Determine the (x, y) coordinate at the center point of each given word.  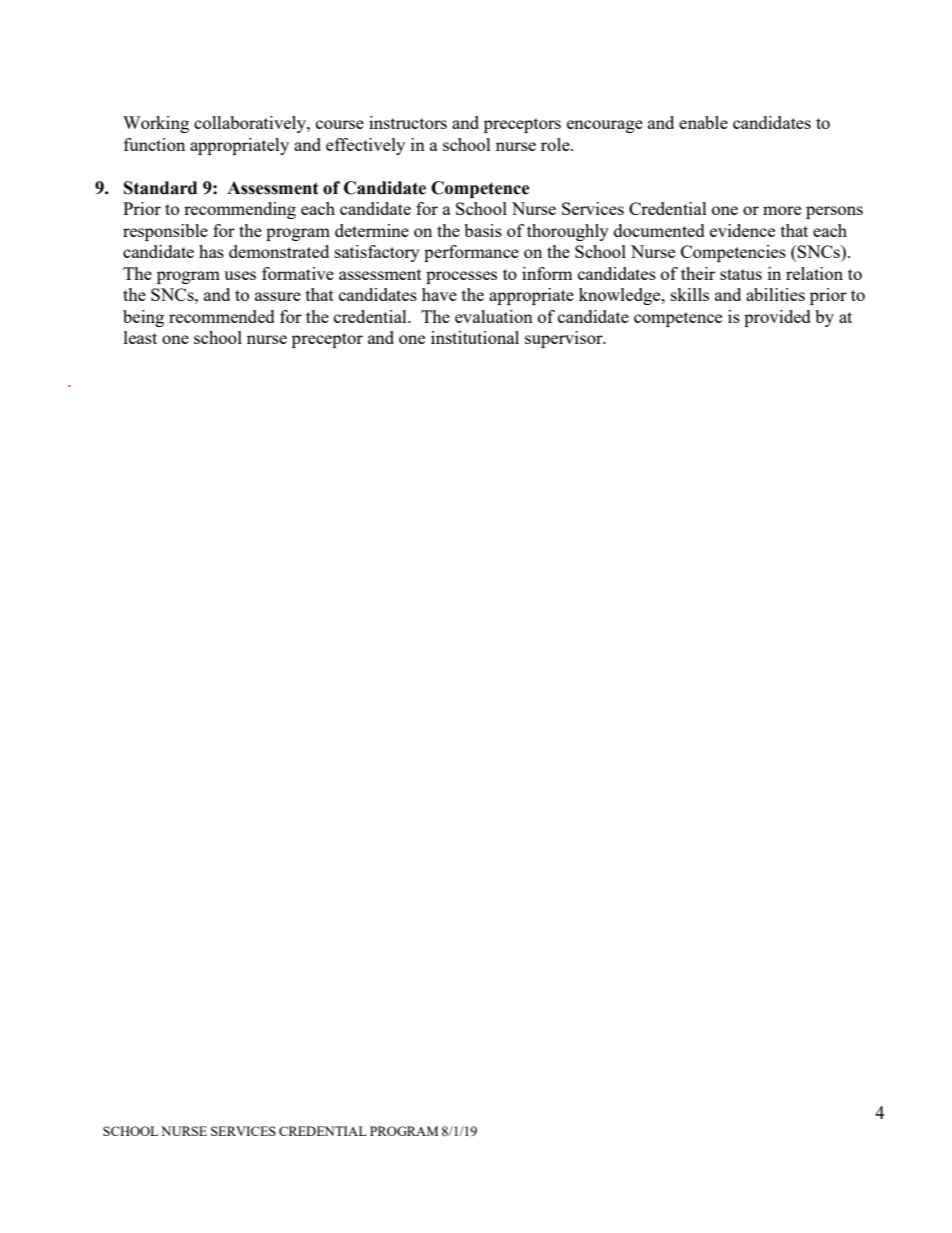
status (741, 274)
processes (461, 277)
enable (703, 122)
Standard (160, 188)
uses (240, 275)
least (140, 337)
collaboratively (251, 124)
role (556, 144)
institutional (475, 337)
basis (483, 230)
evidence (742, 230)
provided (777, 318)
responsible (165, 232)
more (782, 210)
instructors (408, 122)
